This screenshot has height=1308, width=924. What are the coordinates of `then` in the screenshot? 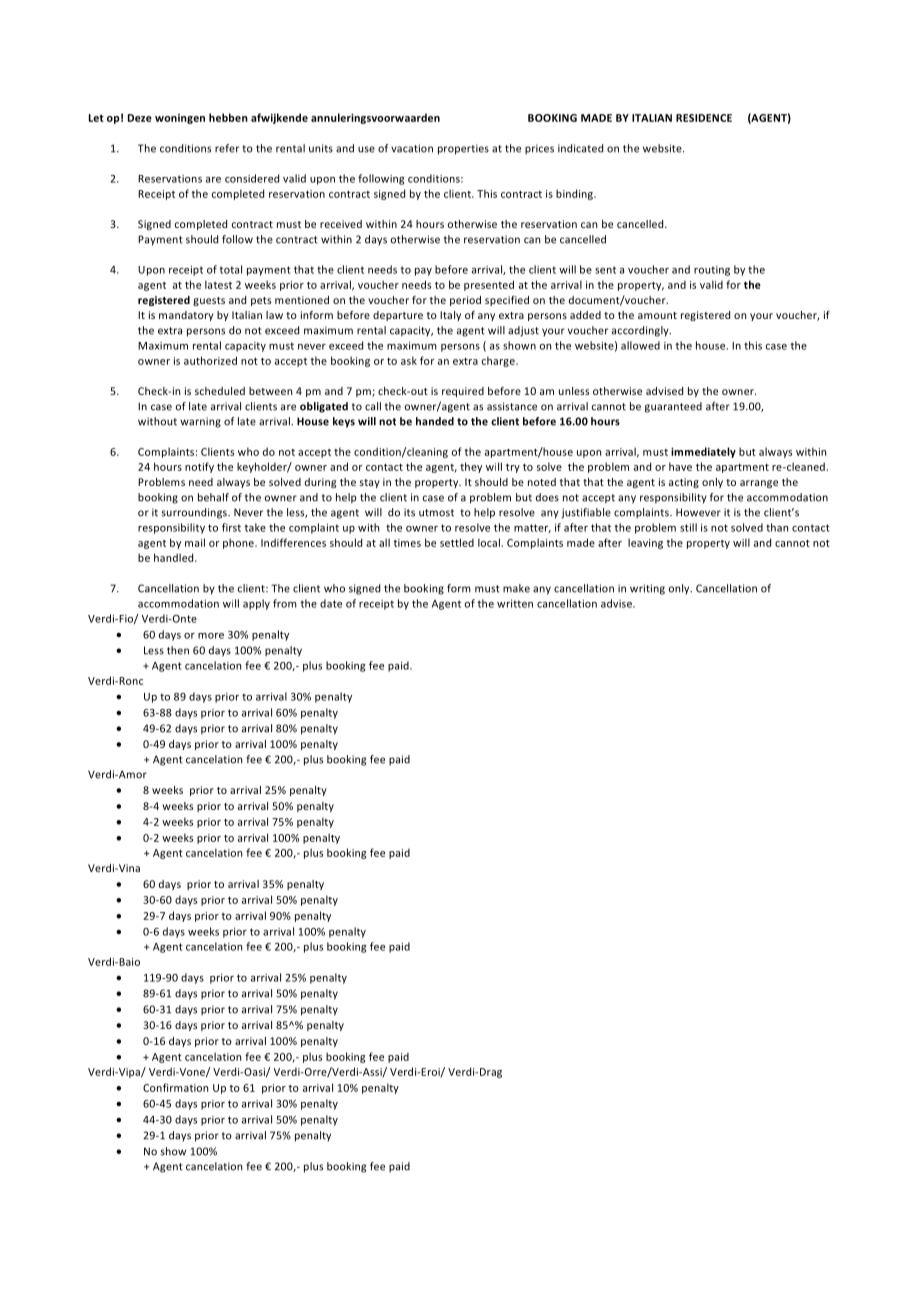 It's located at (178, 650).
